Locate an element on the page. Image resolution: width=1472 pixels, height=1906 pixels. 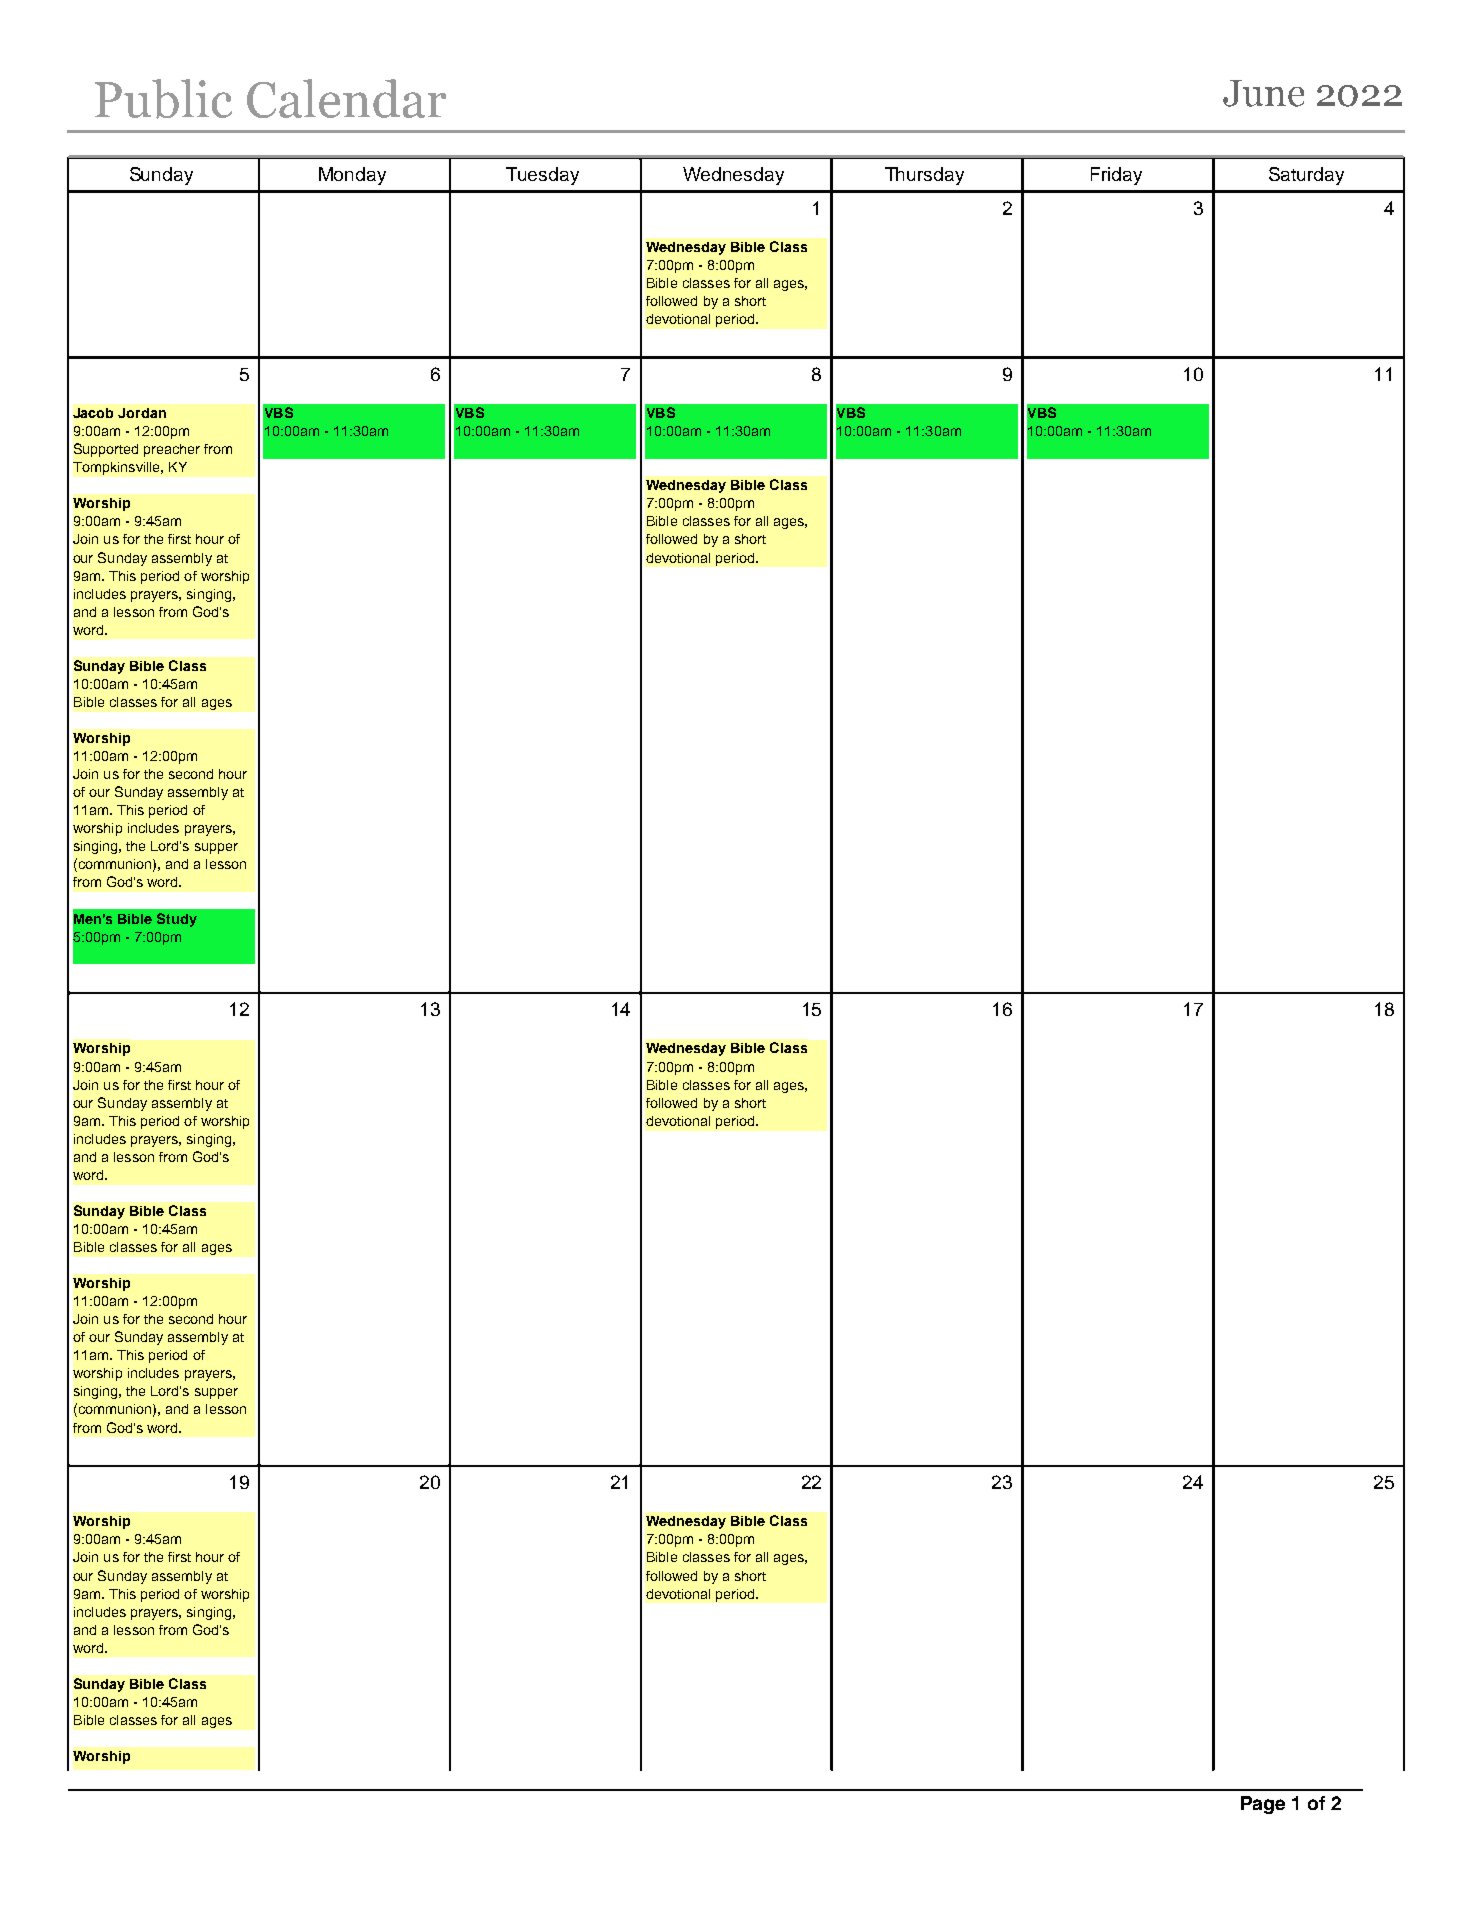
Tuesday is located at coordinates (542, 176).
